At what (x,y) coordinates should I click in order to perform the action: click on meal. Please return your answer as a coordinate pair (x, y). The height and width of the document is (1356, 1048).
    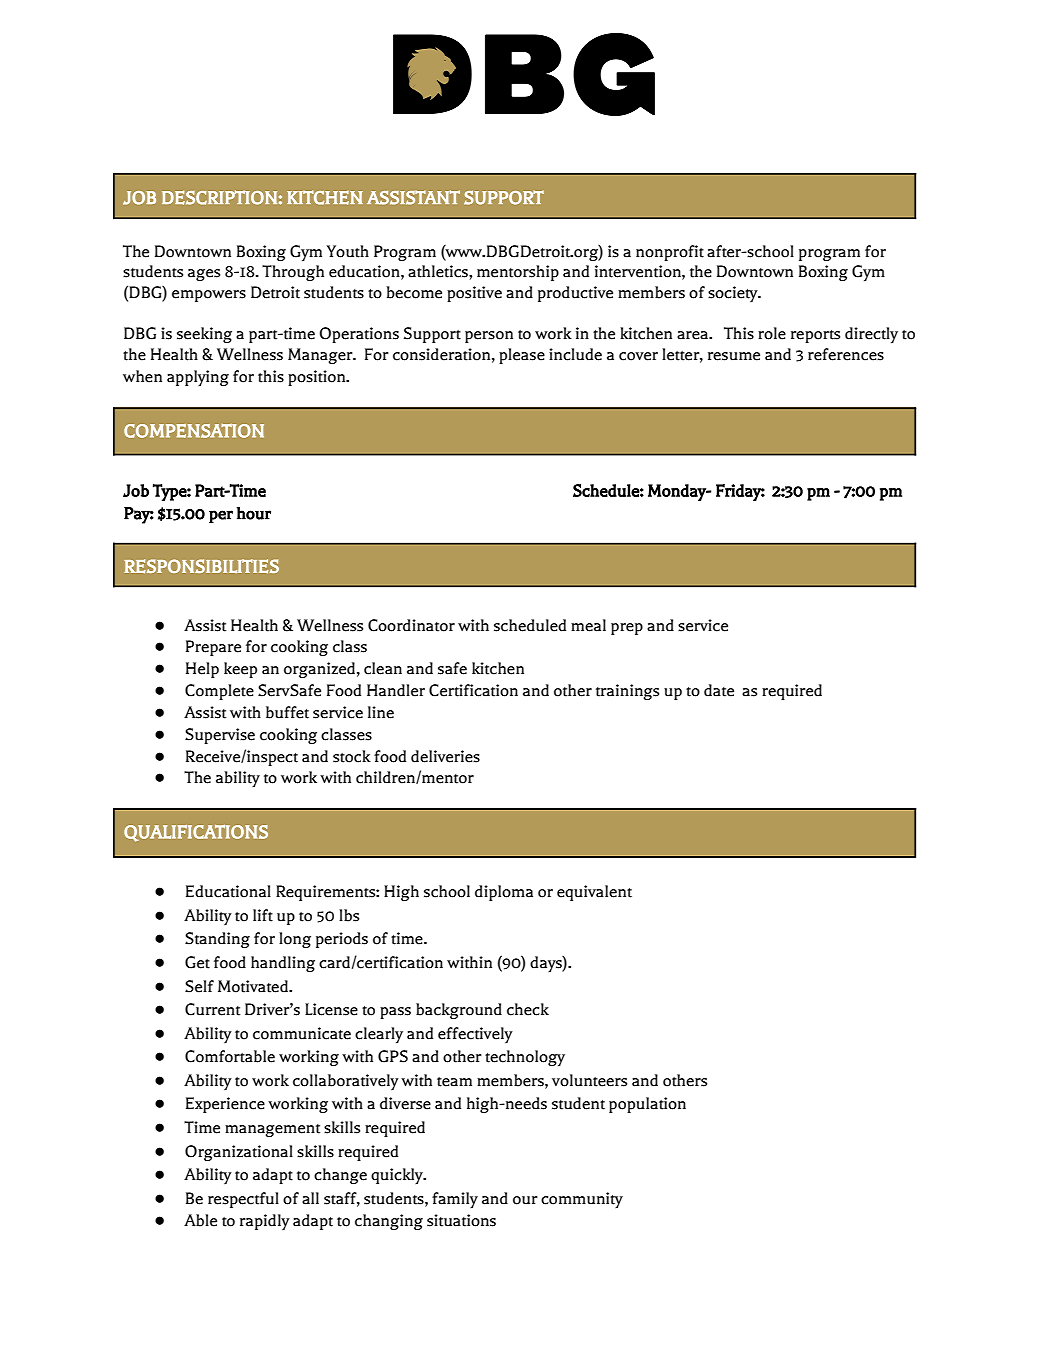
    Looking at the image, I should click on (588, 625).
